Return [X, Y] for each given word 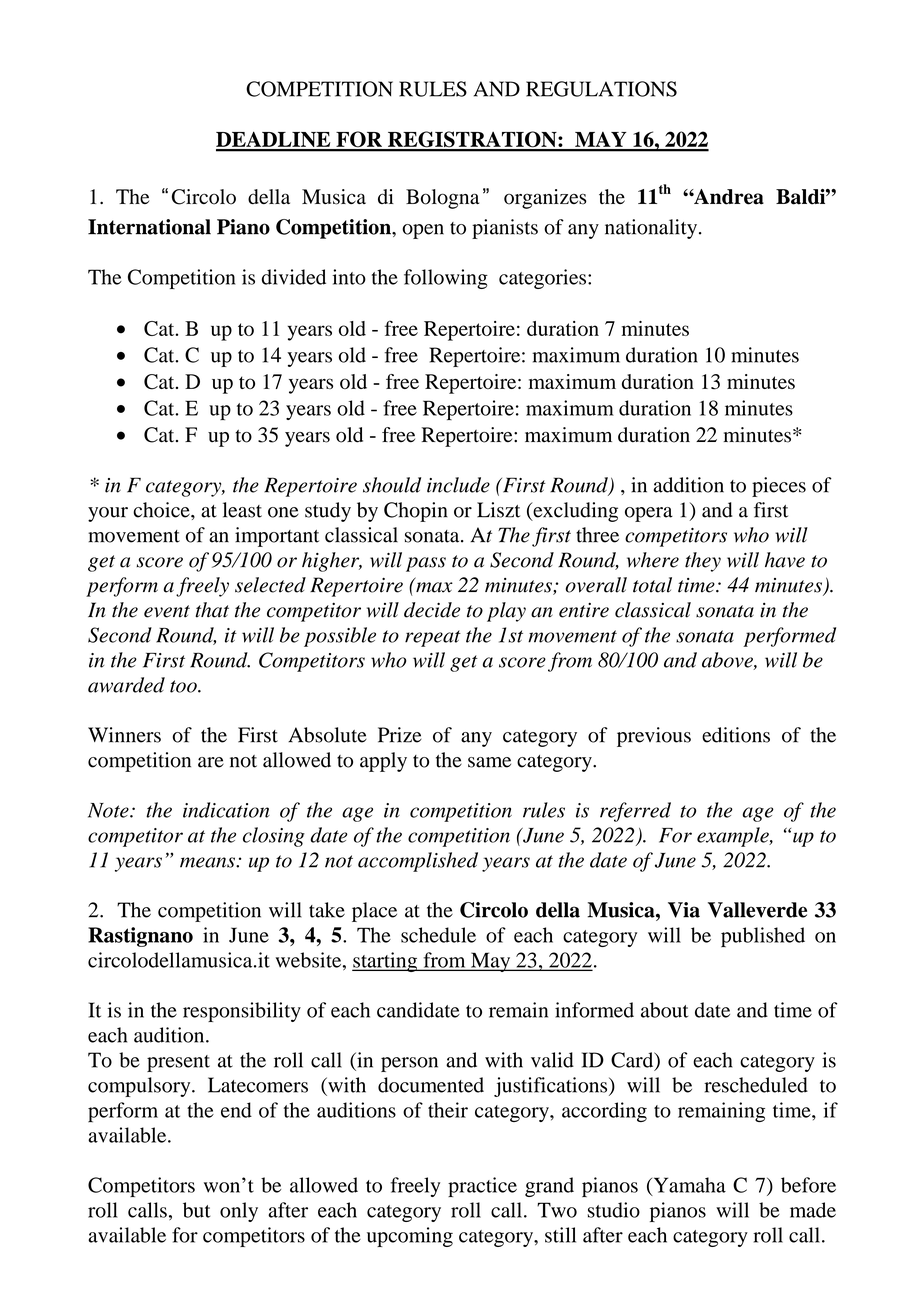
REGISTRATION [472, 140]
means [208, 862]
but [196, 1210]
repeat [433, 638]
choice [162, 510]
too [184, 686]
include [458, 485]
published [763, 937]
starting [386, 962]
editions [736, 735]
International [149, 227]
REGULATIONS [601, 89]
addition [689, 485]
